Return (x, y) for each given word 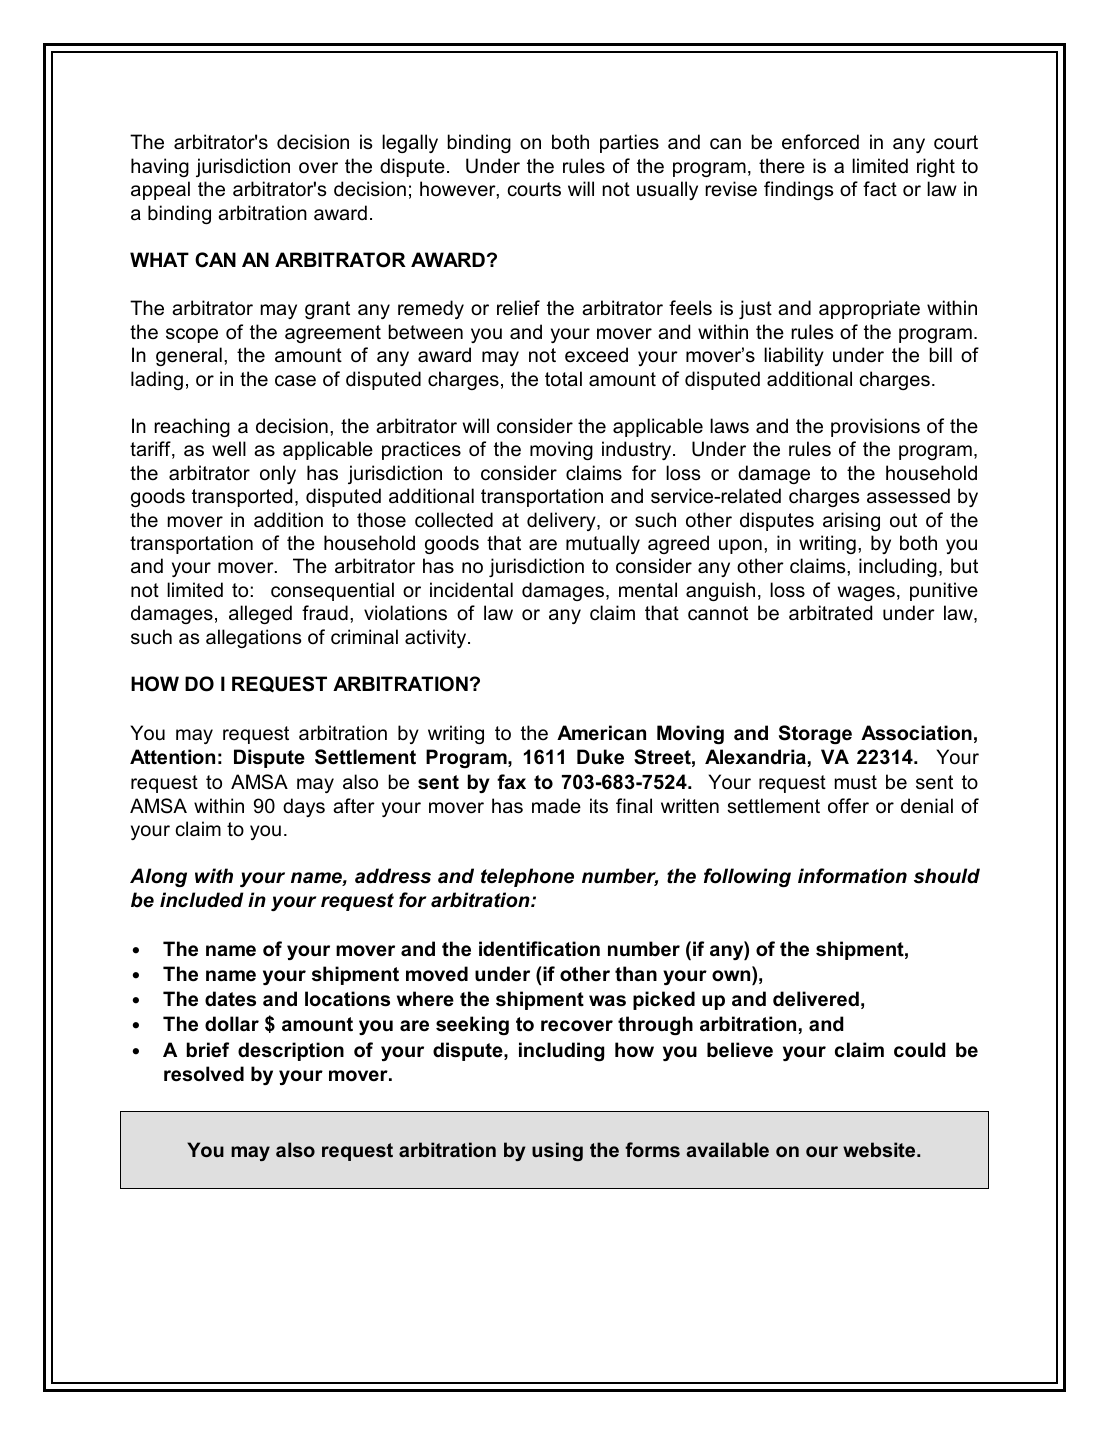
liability (794, 356)
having (160, 167)
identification (539, 949)
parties (629, 143)
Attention (172, 757)
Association (916, 733)
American (601, 733)
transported (242, 497)
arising (851, 521)
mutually (603, 544)
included (202, 900)
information (852, 876)
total (563, 379)
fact (880, 189)
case (295, 381)
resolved (204, 1074)
